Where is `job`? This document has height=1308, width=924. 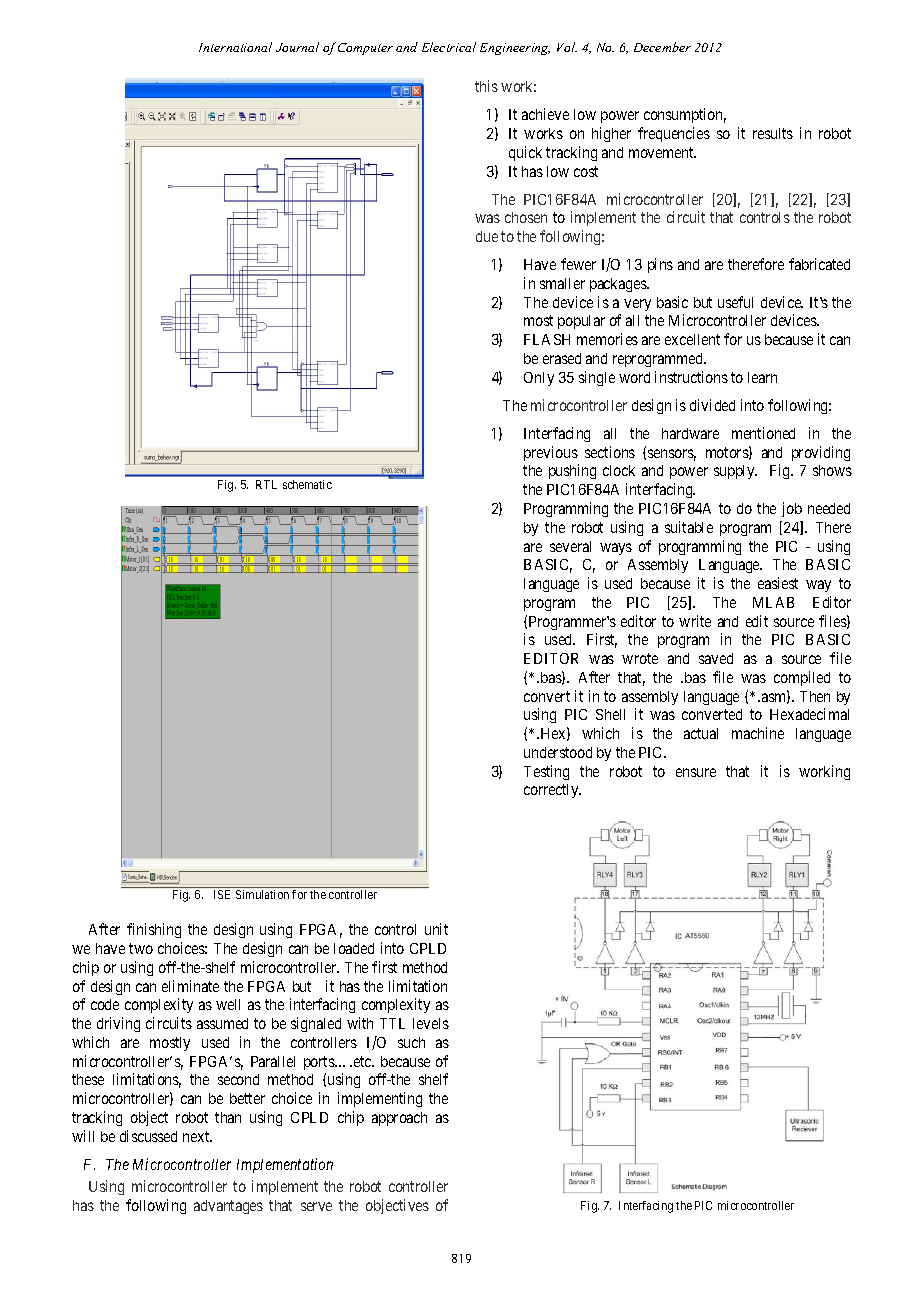
job is located at coordinates (792, 509).
